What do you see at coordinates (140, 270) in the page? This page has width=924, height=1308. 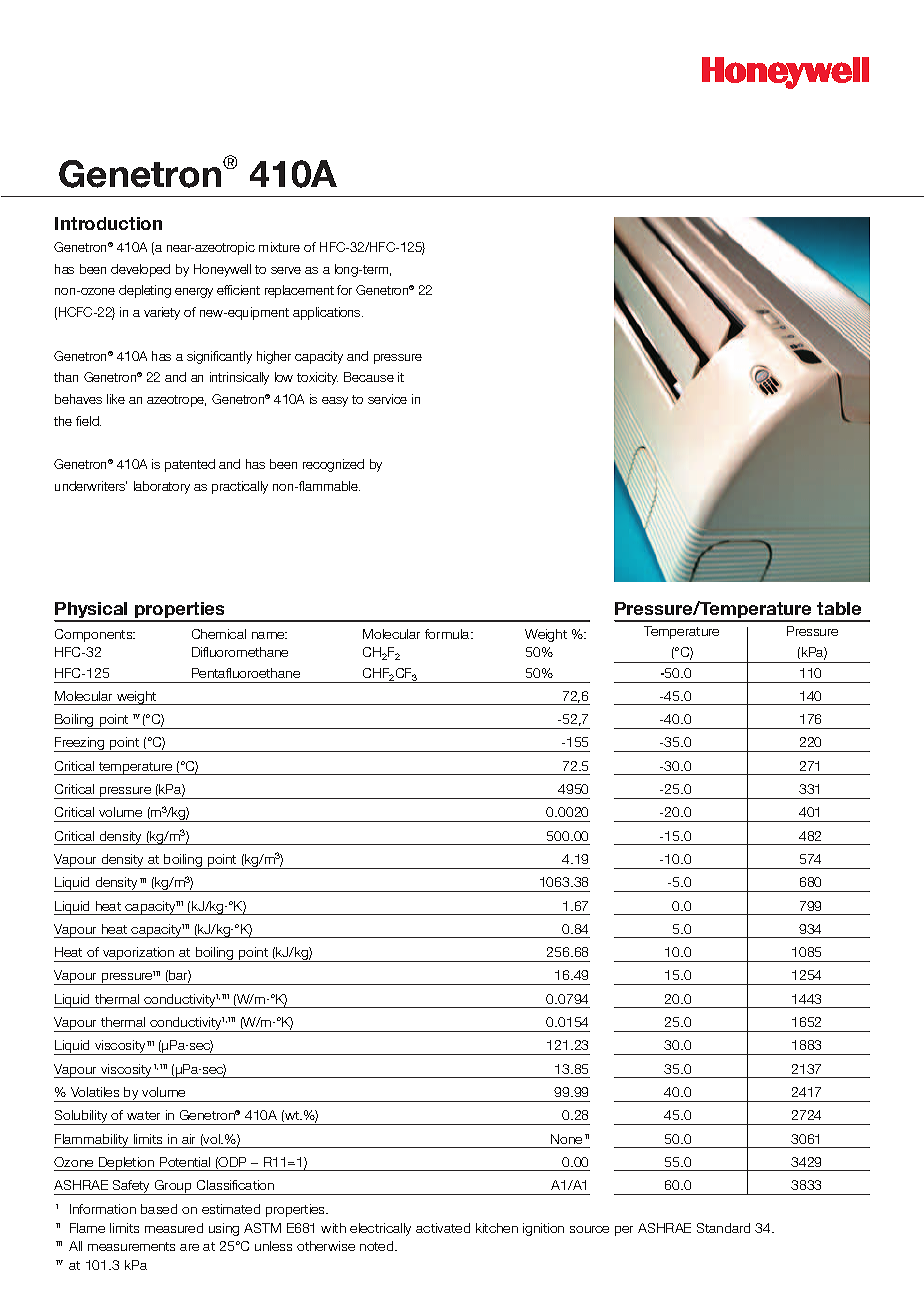 I see `developed` at bounding box center [140, 270].
